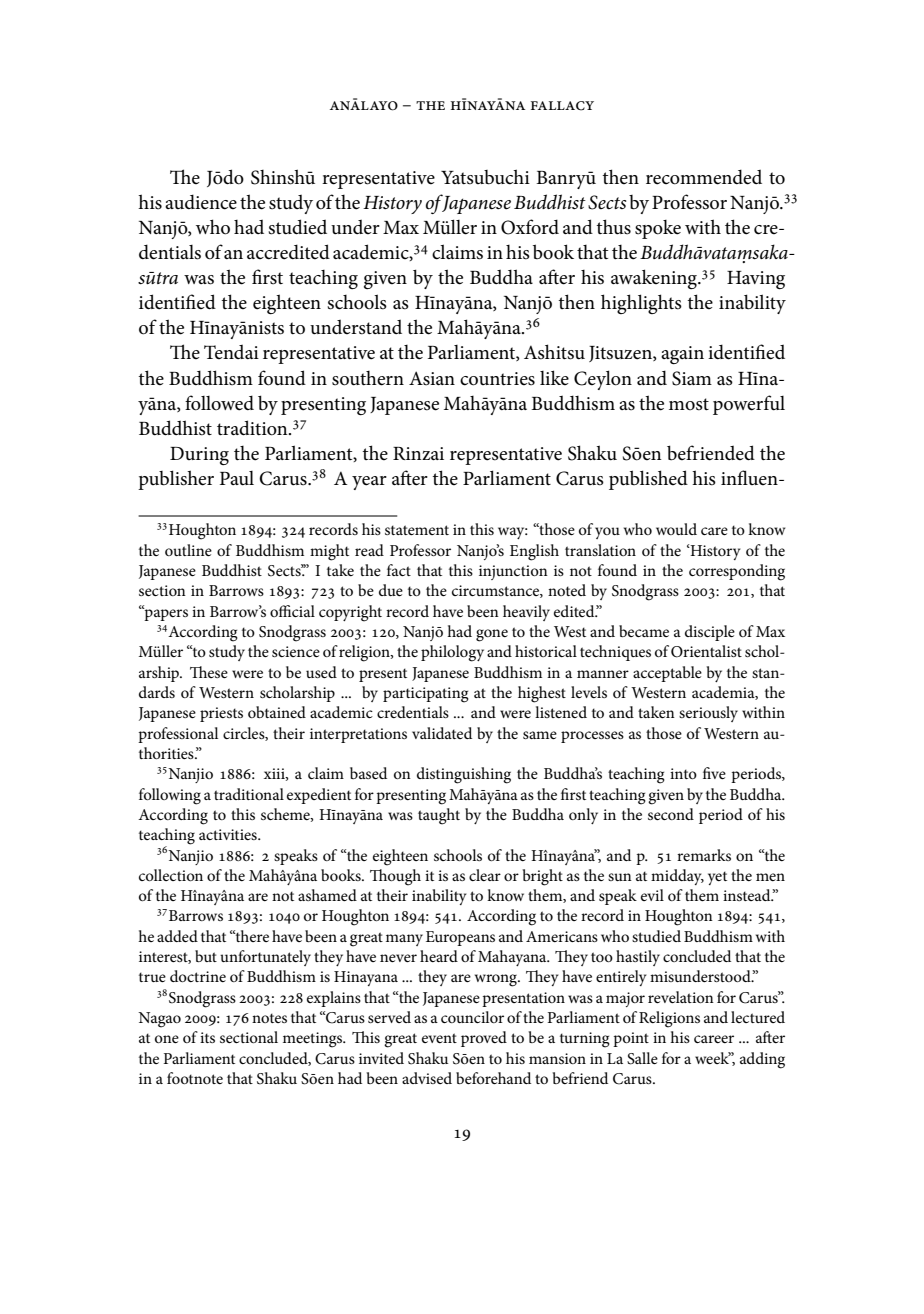 This image has height=1314, width=924. What do you see at coordinates (201, 202) in the image?
I see `audience` at bounding box center [201, 202].
